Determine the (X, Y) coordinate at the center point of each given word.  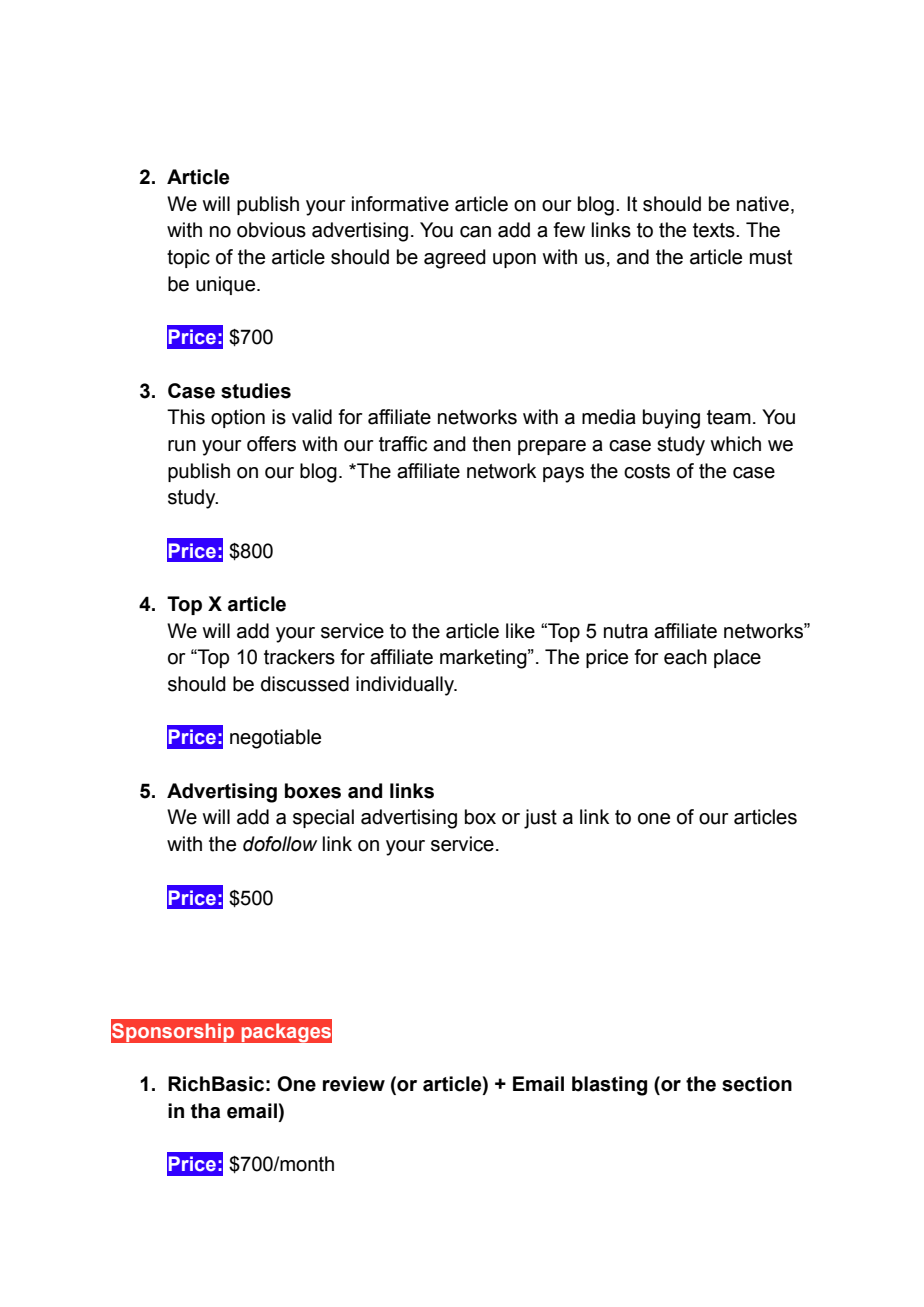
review (354, 1084)
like (520, 631)
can (475, 232)
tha (205, 1111)
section (757, 1084)
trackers (299, 657)
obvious (271, 230)
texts (715, 230)
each (685, 657)
